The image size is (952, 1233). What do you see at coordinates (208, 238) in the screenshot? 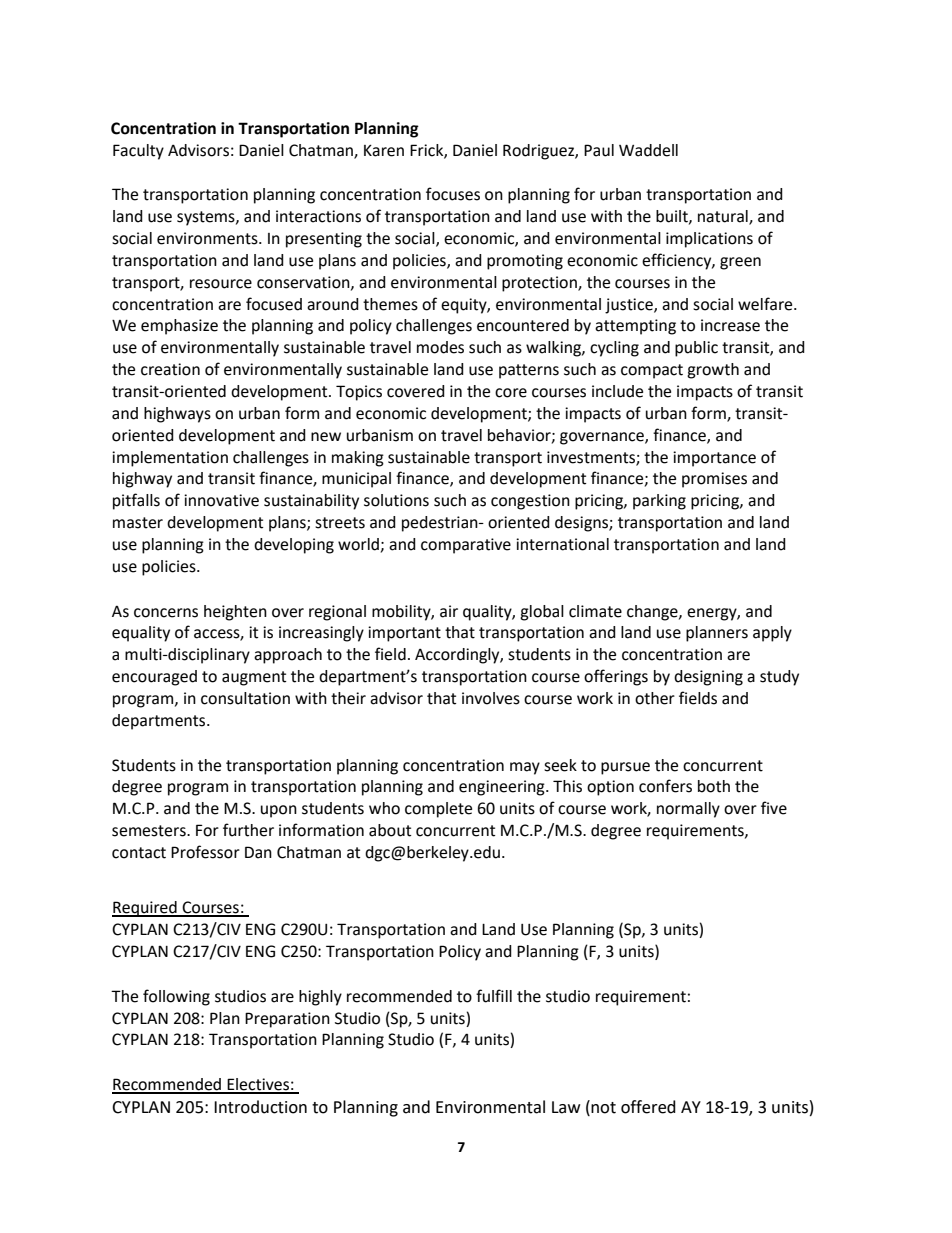
I see `environments` at bounding box center [208, 238].
